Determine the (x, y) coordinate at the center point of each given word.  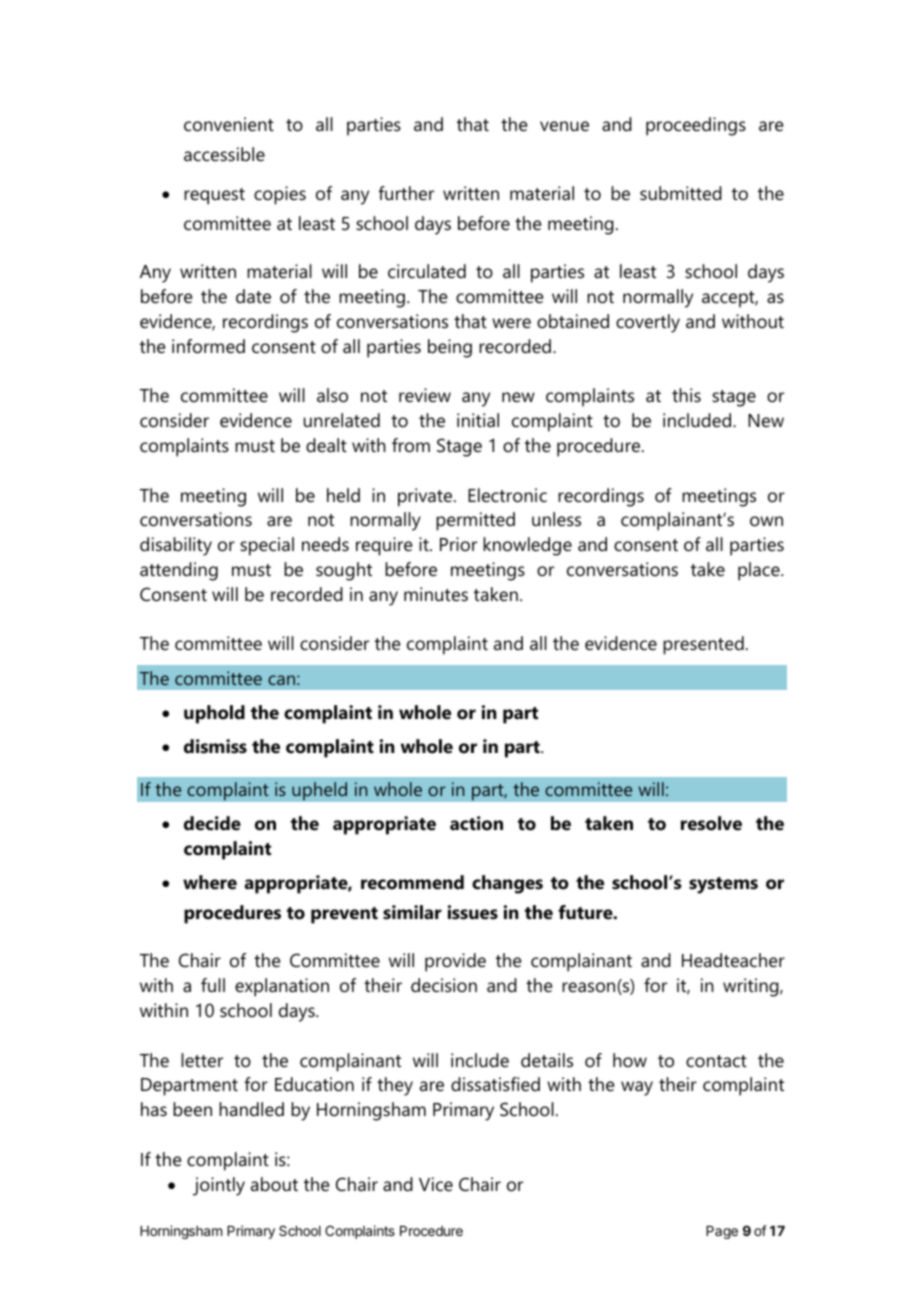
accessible (224, 154)
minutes (436, 594)
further (406, 193)
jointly (219, 1186)
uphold (214, 714)
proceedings (696, 126)
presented (703, 645)
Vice (436, 1184)
